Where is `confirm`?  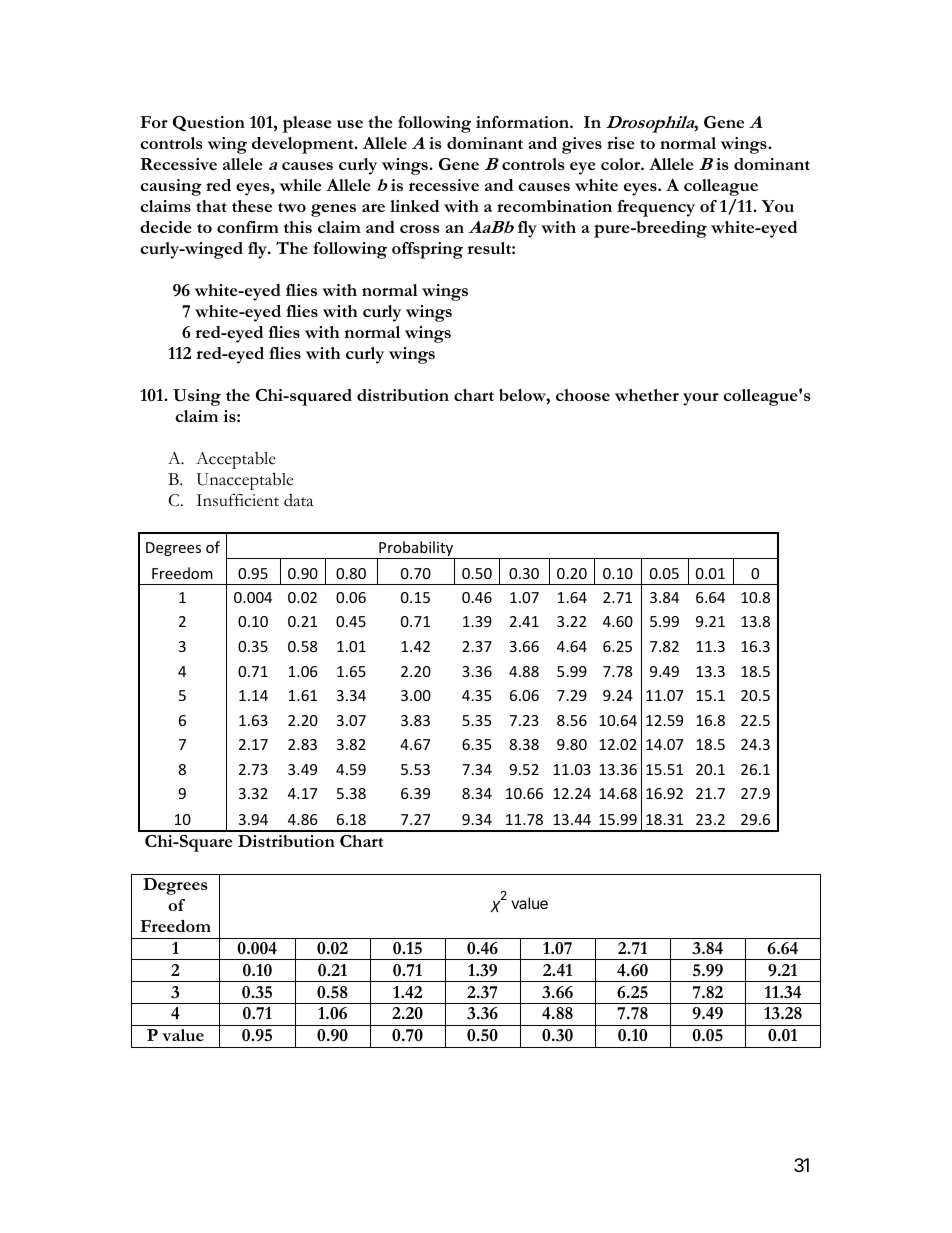
confirm is located at coordinates (248, 227).
